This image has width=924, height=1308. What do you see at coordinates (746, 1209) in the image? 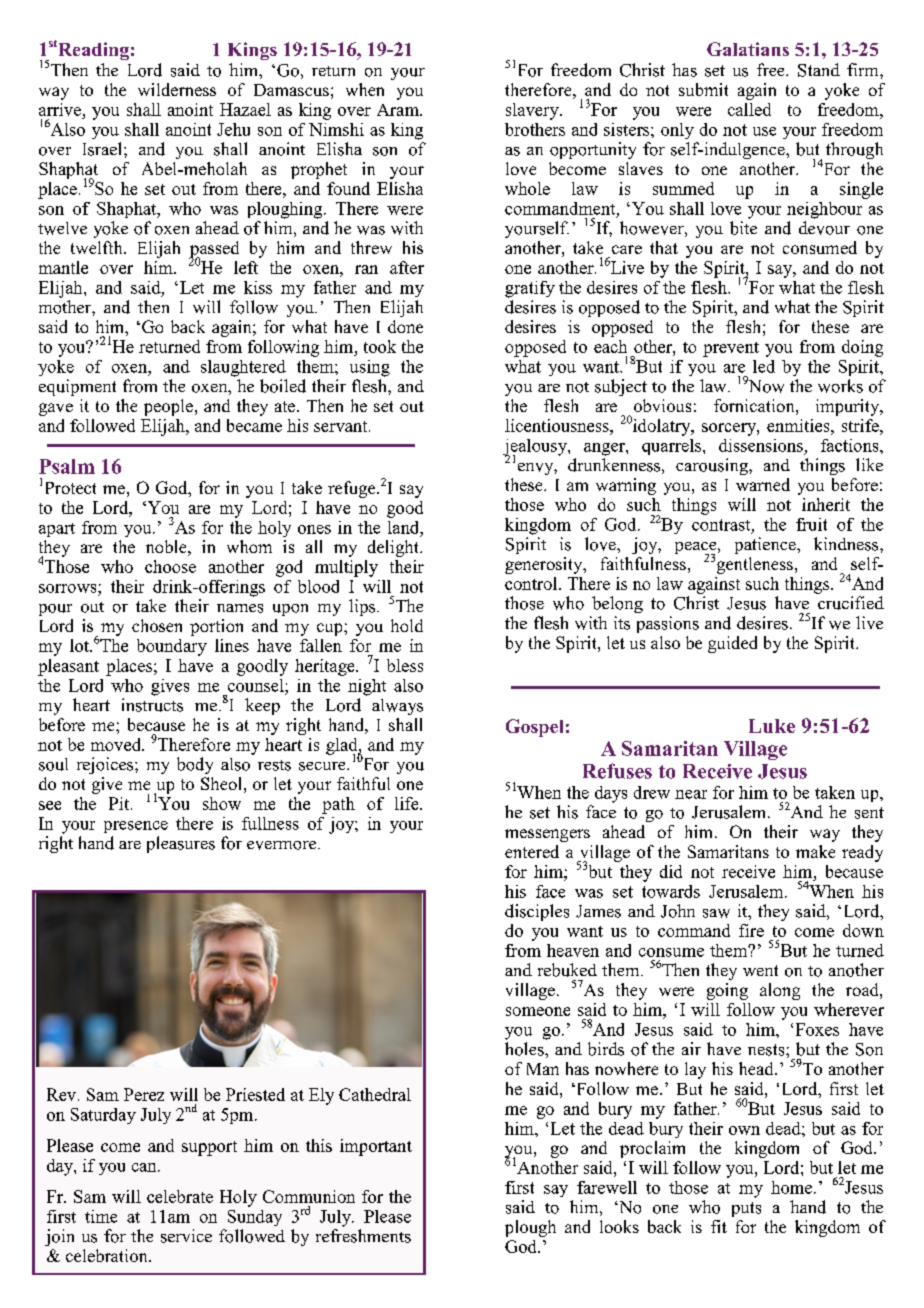
I see `puts` at bounding box center [746, 1209].
